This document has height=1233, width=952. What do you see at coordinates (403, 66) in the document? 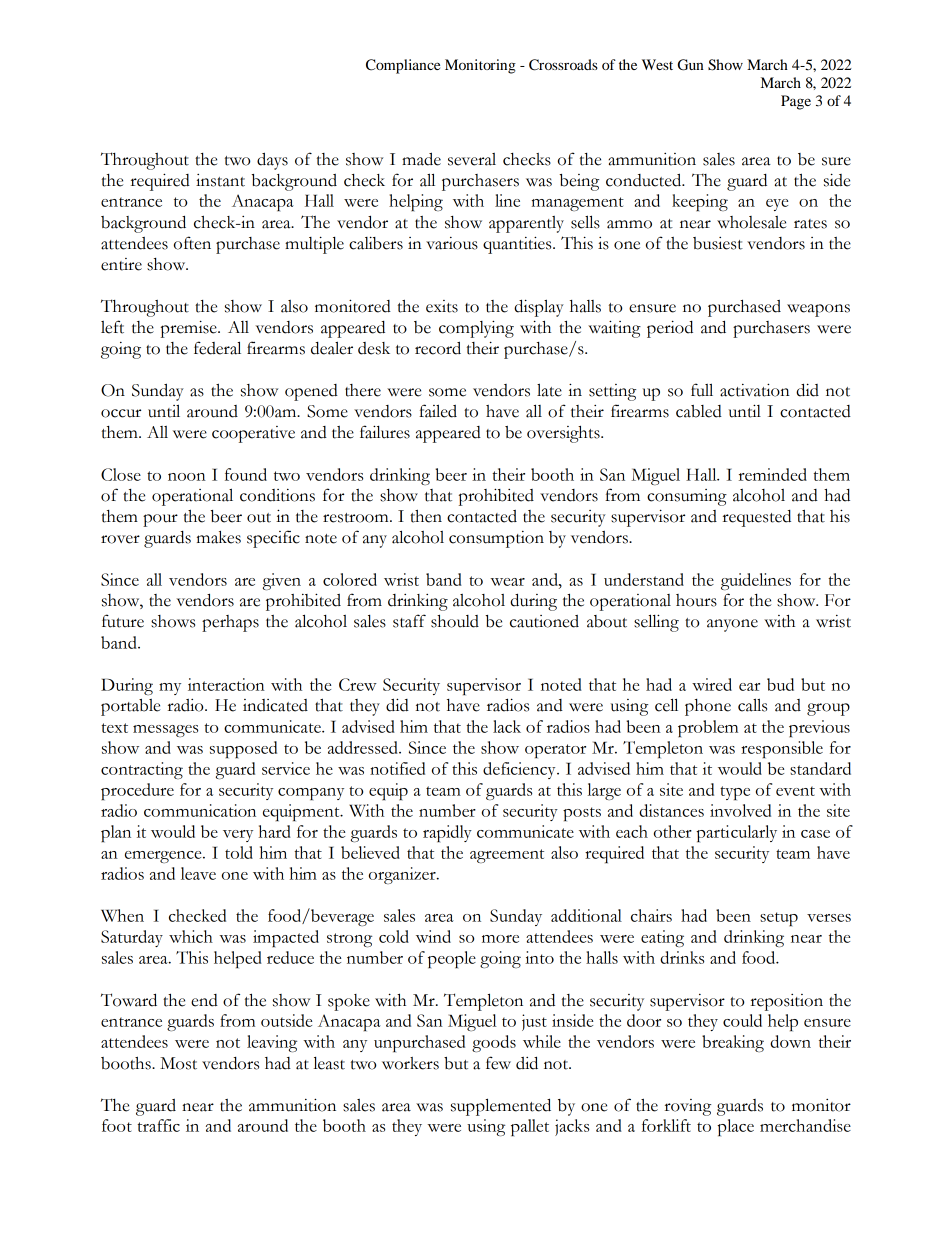
I see `Compliance` at bounding box center [403, 66].
